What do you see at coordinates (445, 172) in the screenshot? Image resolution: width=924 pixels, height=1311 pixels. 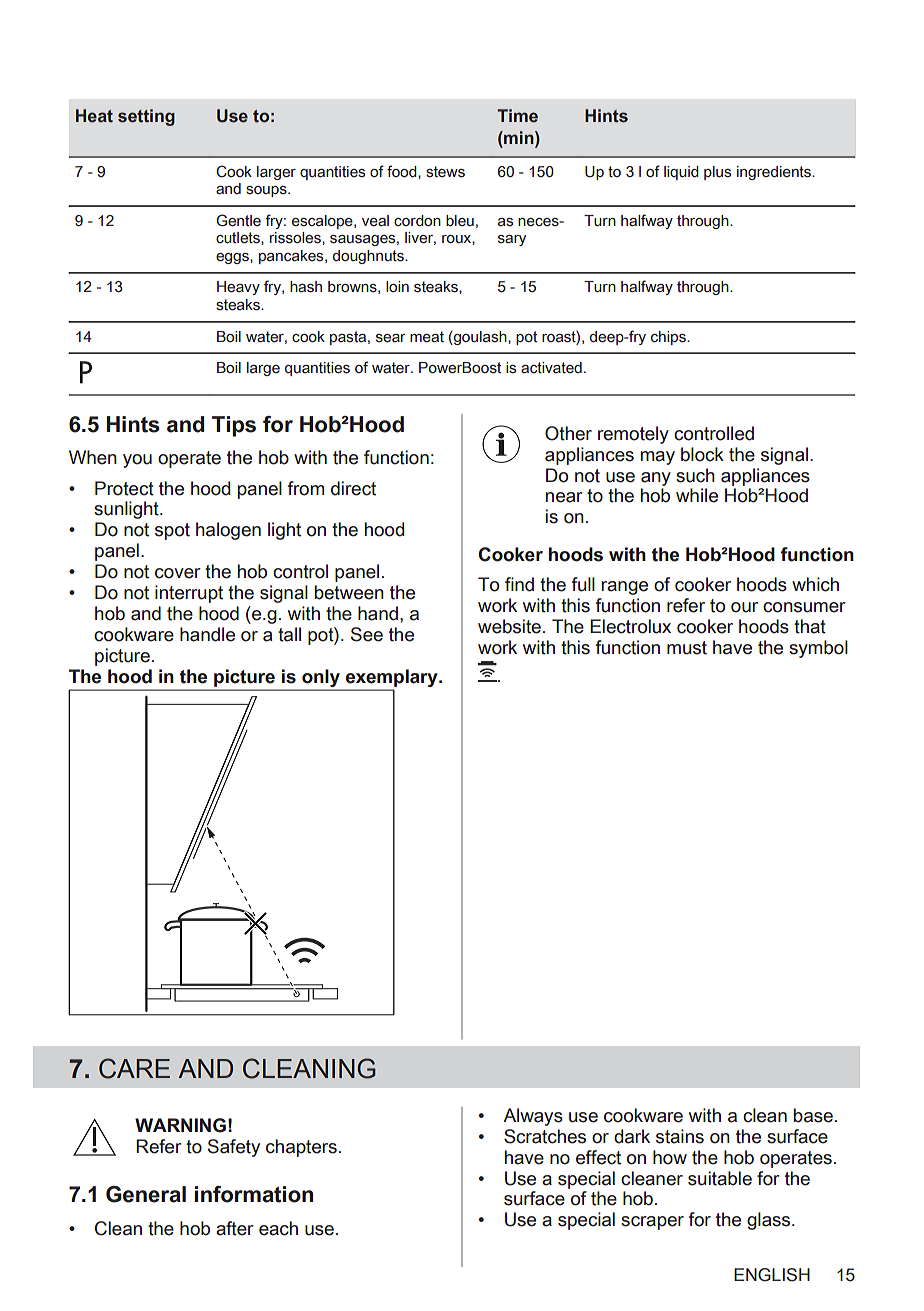 I see `stews` at bounding box center [445, 172].
